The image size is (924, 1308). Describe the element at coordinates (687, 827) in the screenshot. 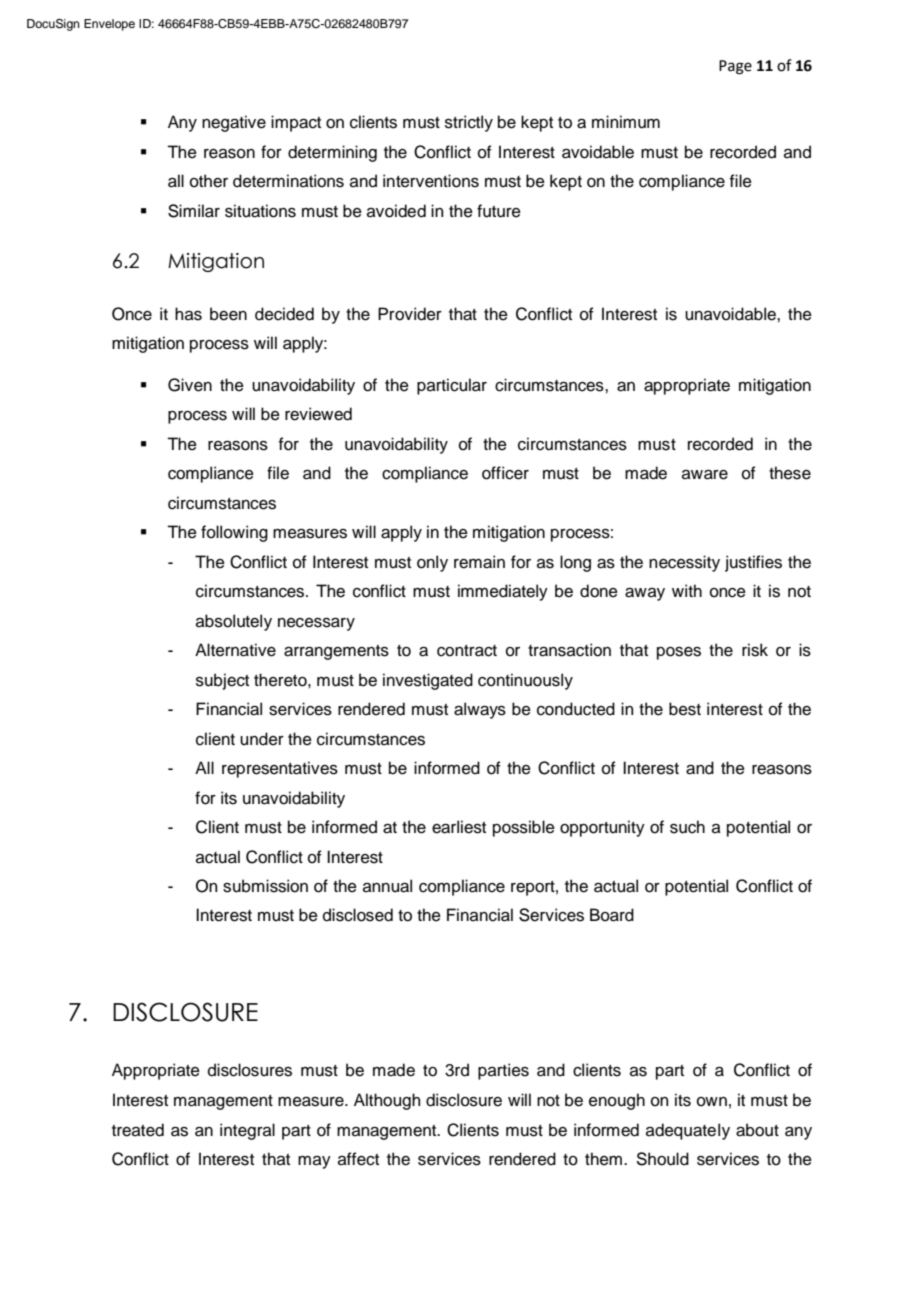

I see `such` at that location.
